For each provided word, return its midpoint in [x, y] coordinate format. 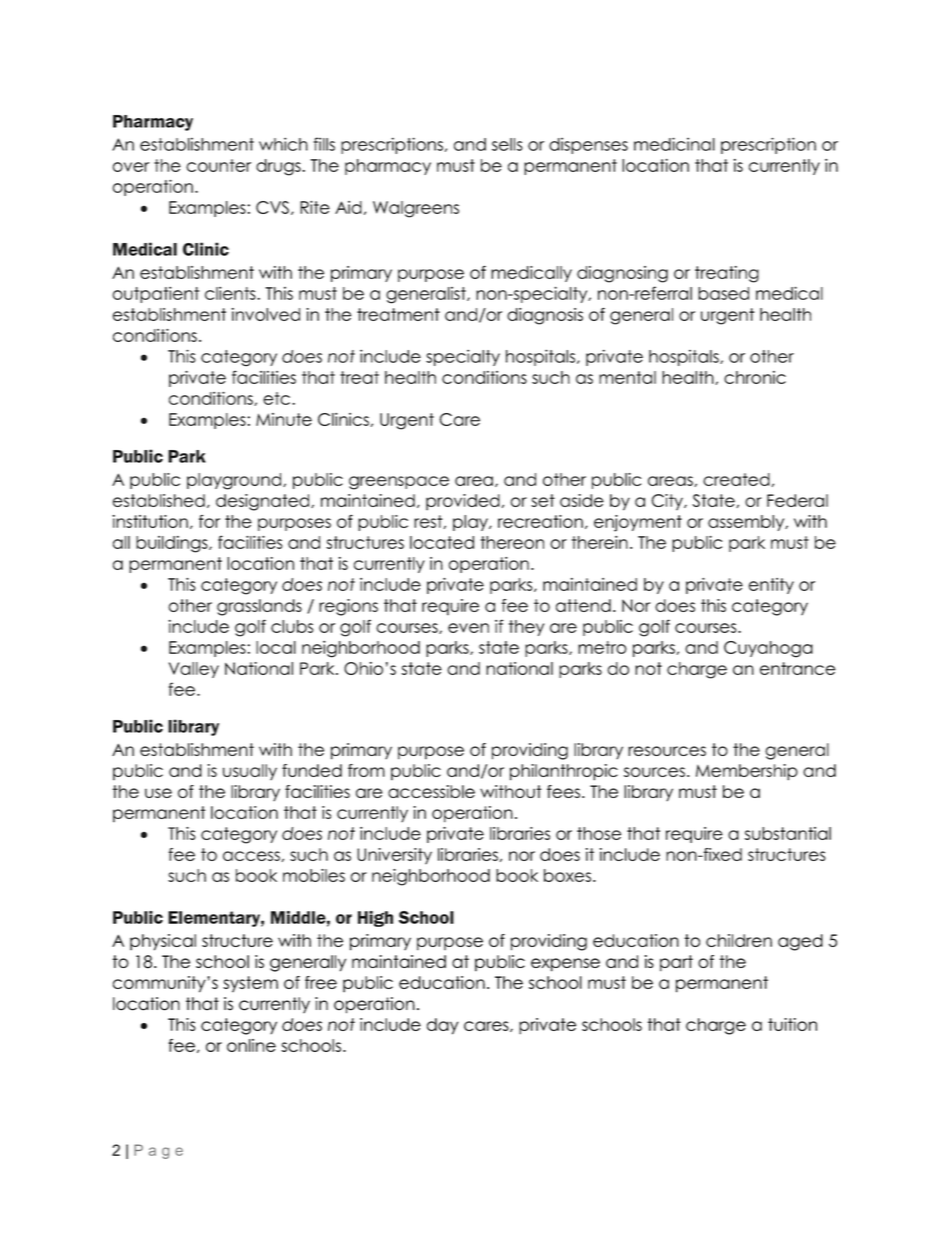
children [739, 940]
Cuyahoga [768, 649]
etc [276, 398]
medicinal [674, 144]
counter [218, 165]
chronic [755, 377]
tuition [792, 1024]
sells [507, 144]
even [468, 628]
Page [158, 1151]
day [443, 1026]
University [394, 856]
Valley [194, 670]
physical [163, 942]
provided [463, 502]
